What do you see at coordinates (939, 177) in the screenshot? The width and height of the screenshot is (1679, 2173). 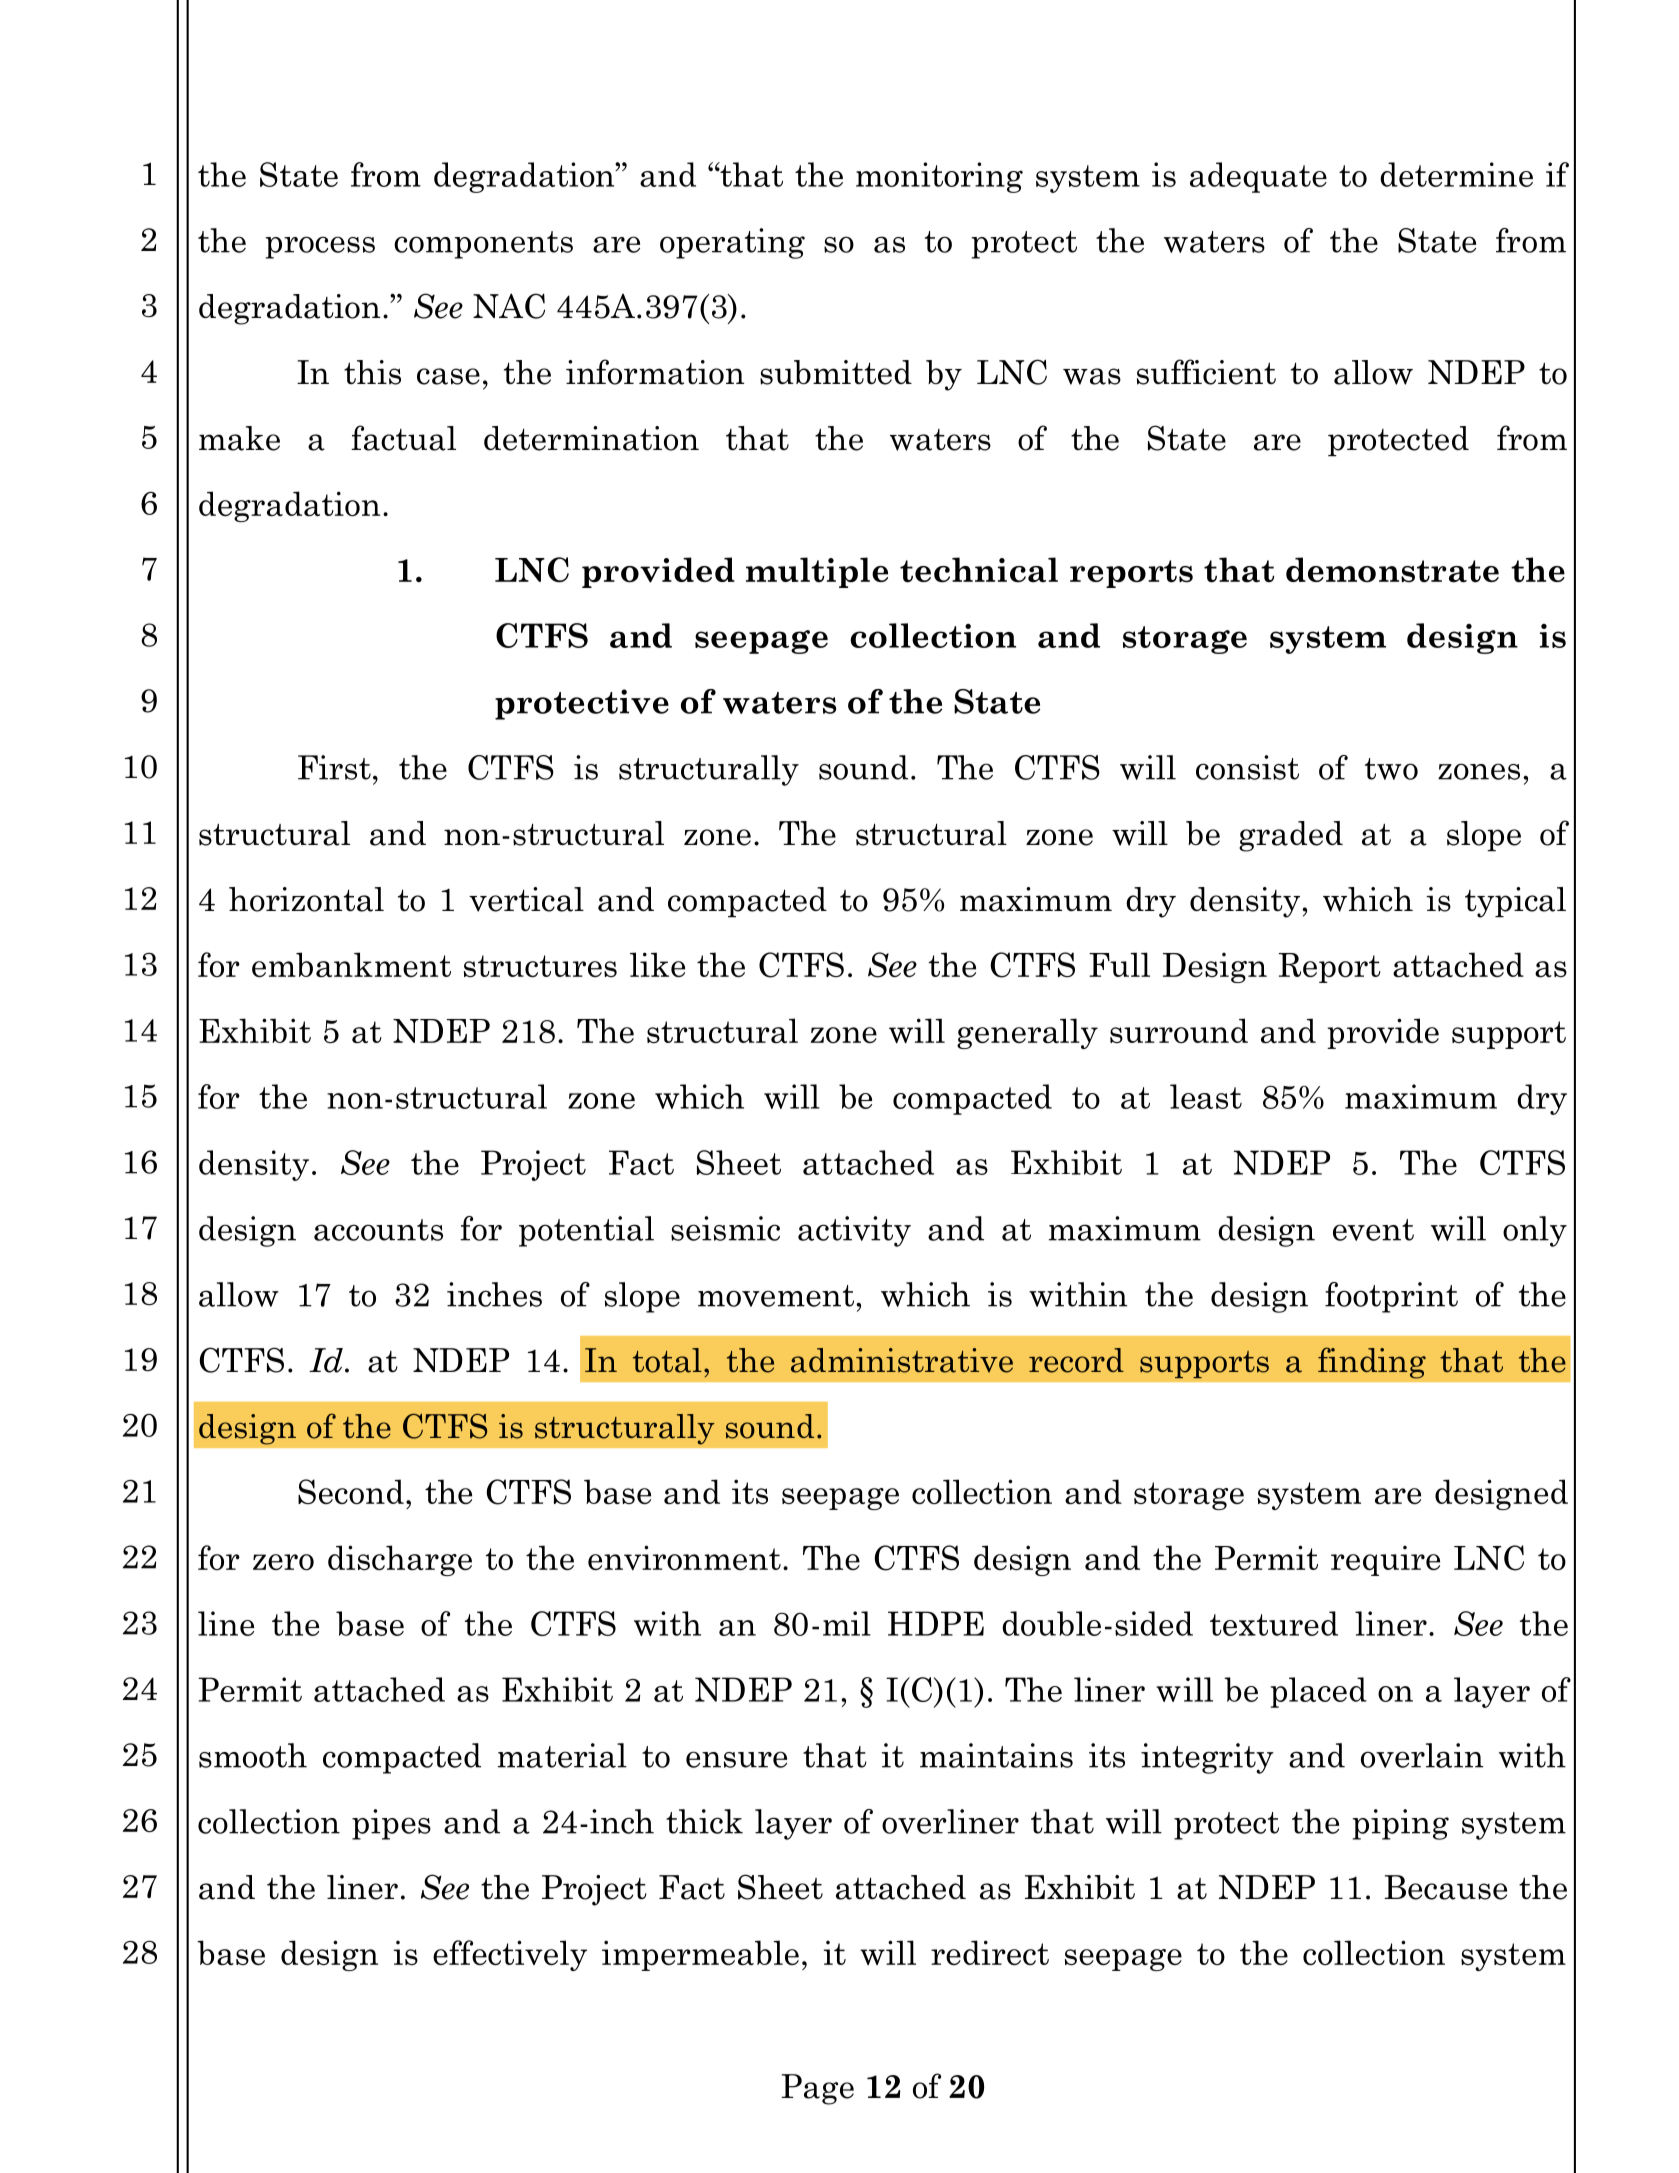 I see `monitoring` at bounding box center [939, 177].
